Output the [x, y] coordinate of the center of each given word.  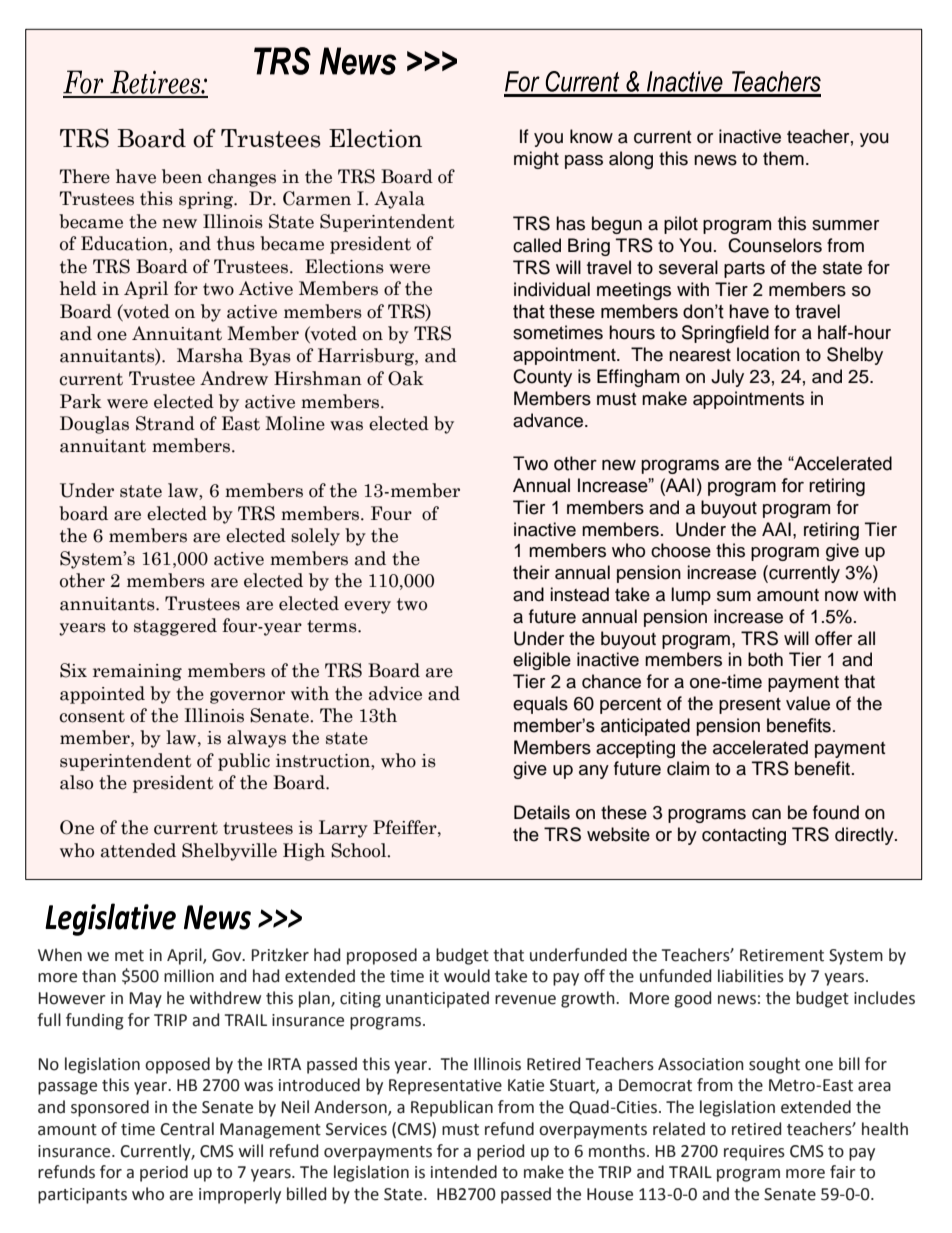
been [182, 176]
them [783, 158]
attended [138, 850]
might [536, 160]
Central [187, 1129]
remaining [137, 672]
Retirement [782, 955]
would [467, 976]
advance [549, 420]
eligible [542, 661]
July [727, 378]
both [765, 659]
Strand [165, 423]
